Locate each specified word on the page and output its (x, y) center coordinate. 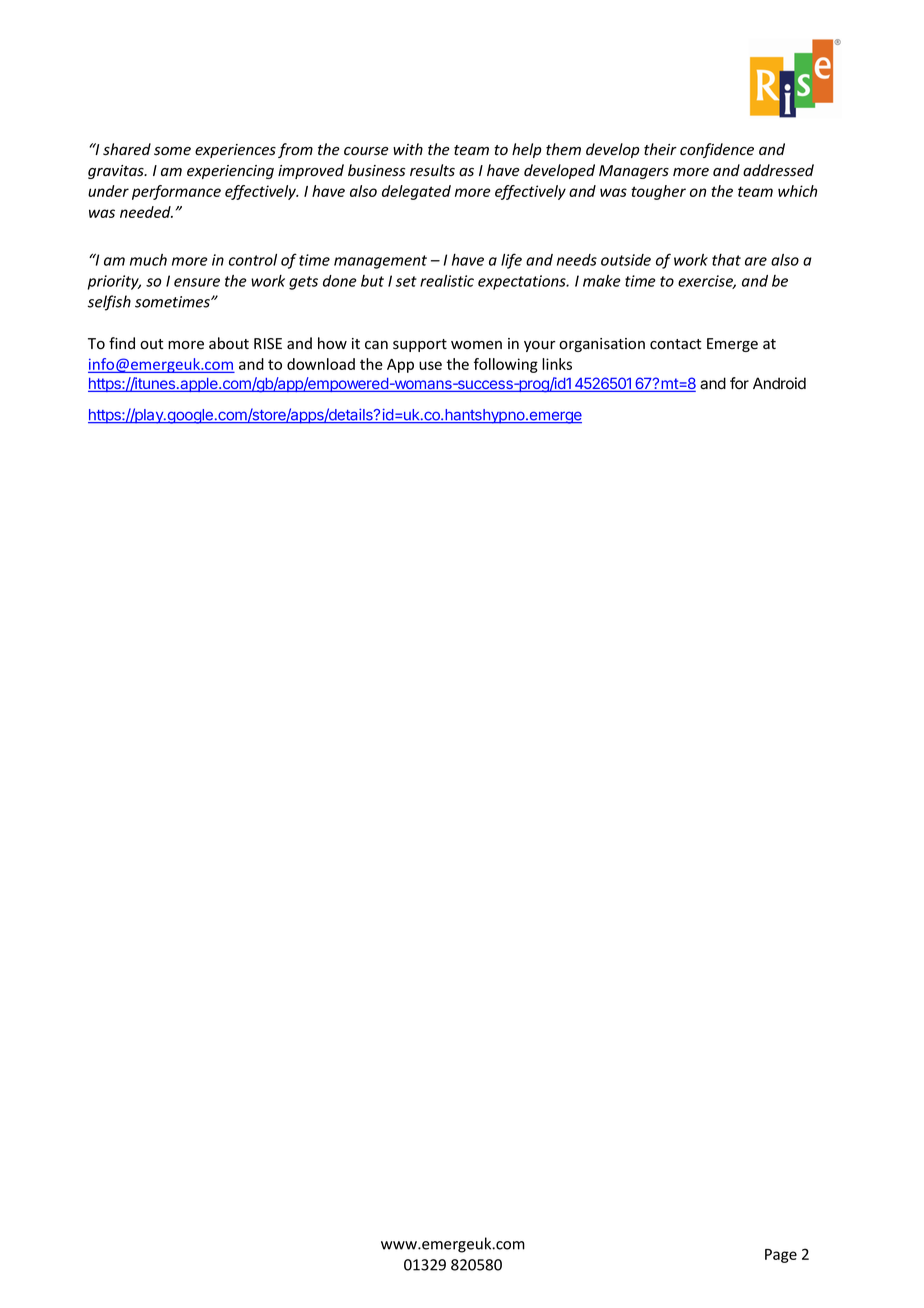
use (430, 365)
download (321, 364)
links (557, 364)
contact (675, 344)
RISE (268, 343)
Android (779, 383)
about (229, 343)
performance (176, 192)
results (432, 170)
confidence (717, 150)
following (506, 365)
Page (781, 1256)
